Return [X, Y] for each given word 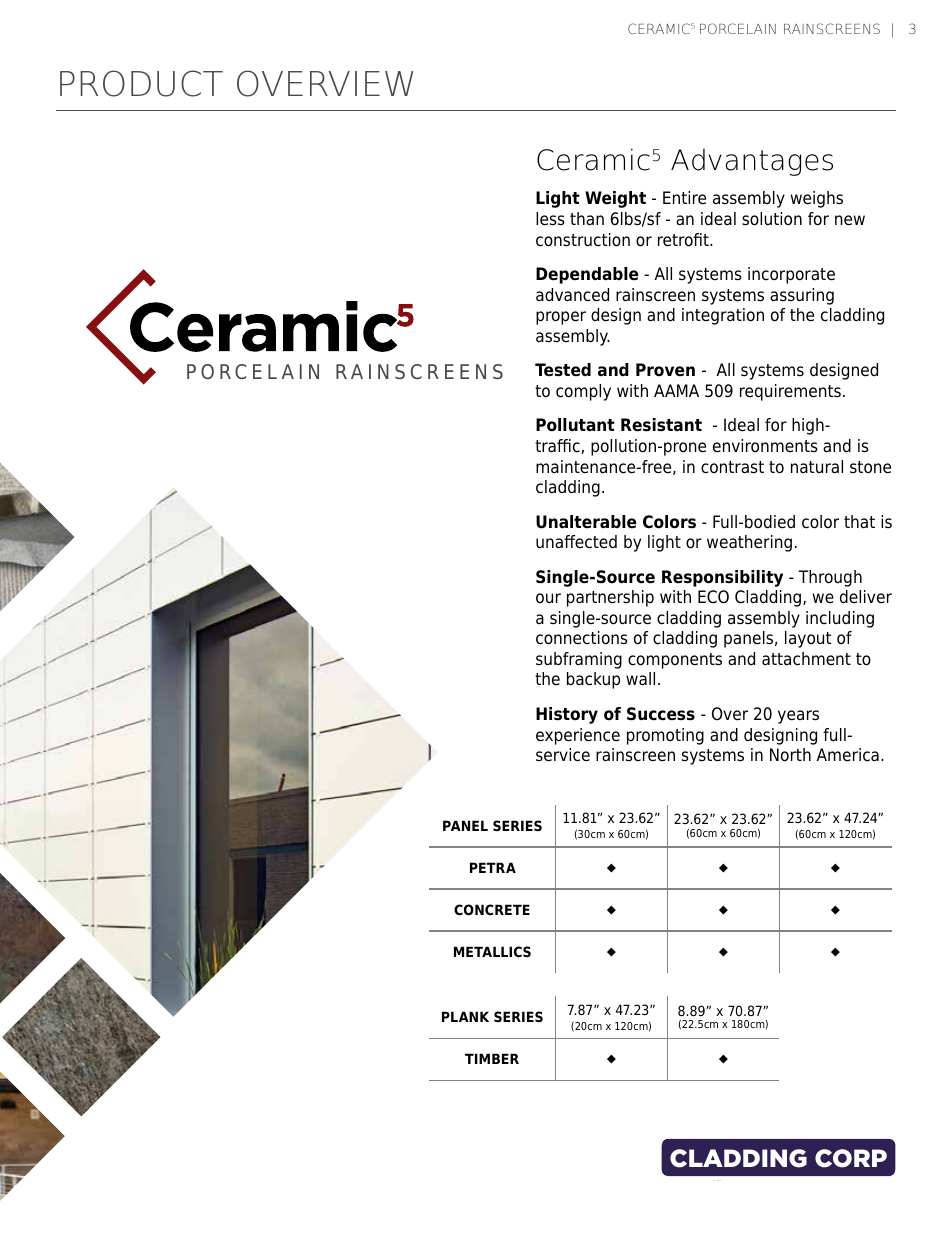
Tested [563, 370]
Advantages [752, 162]
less [550, 219]
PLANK [465, 1016]
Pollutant [575, 425]
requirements [790, 392]
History [567, 715]
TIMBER [492, 1058]
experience [578, 736]
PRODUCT [141, 83]
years [798, 717]
